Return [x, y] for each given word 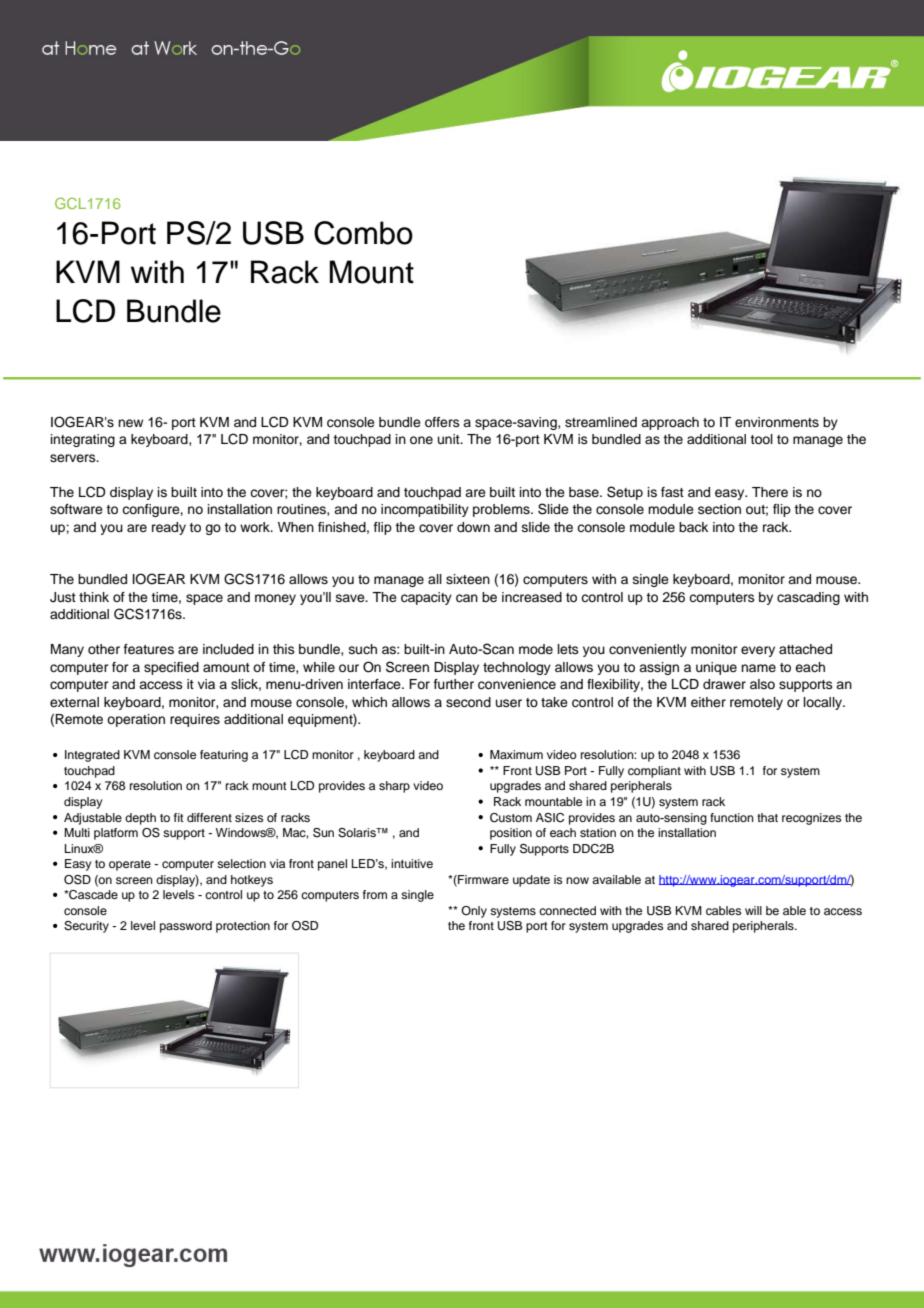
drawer [724, 684]
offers [442, 422]
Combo [363, 233]
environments [777, 422]
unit [450, 439]
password [186, 927]
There [770, 492]
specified [171, 668]
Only [474, 912]
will [753, 910]
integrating [83, 440]
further [454, 684]
